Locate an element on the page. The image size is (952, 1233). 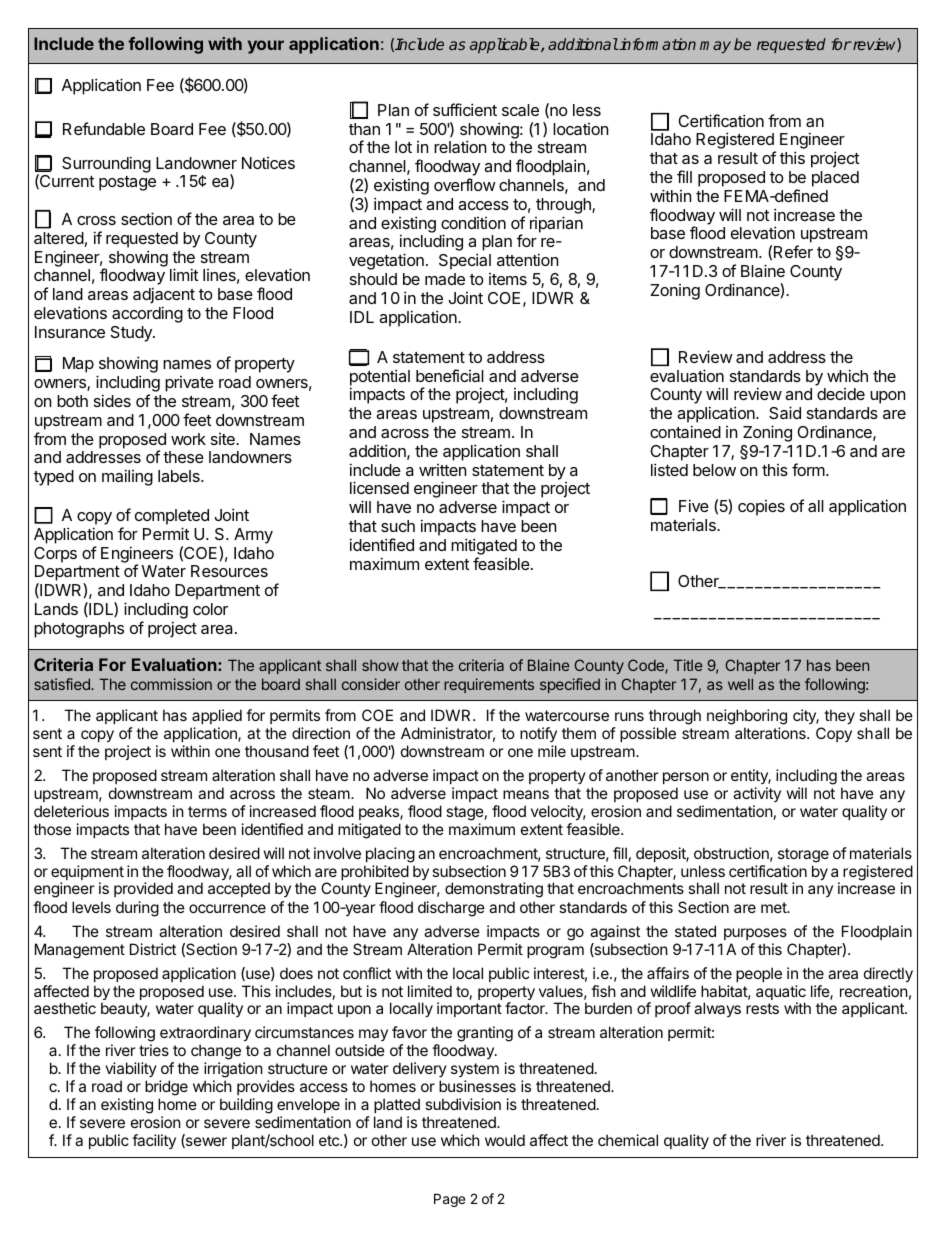
work is located at coordinates (188, 439).
